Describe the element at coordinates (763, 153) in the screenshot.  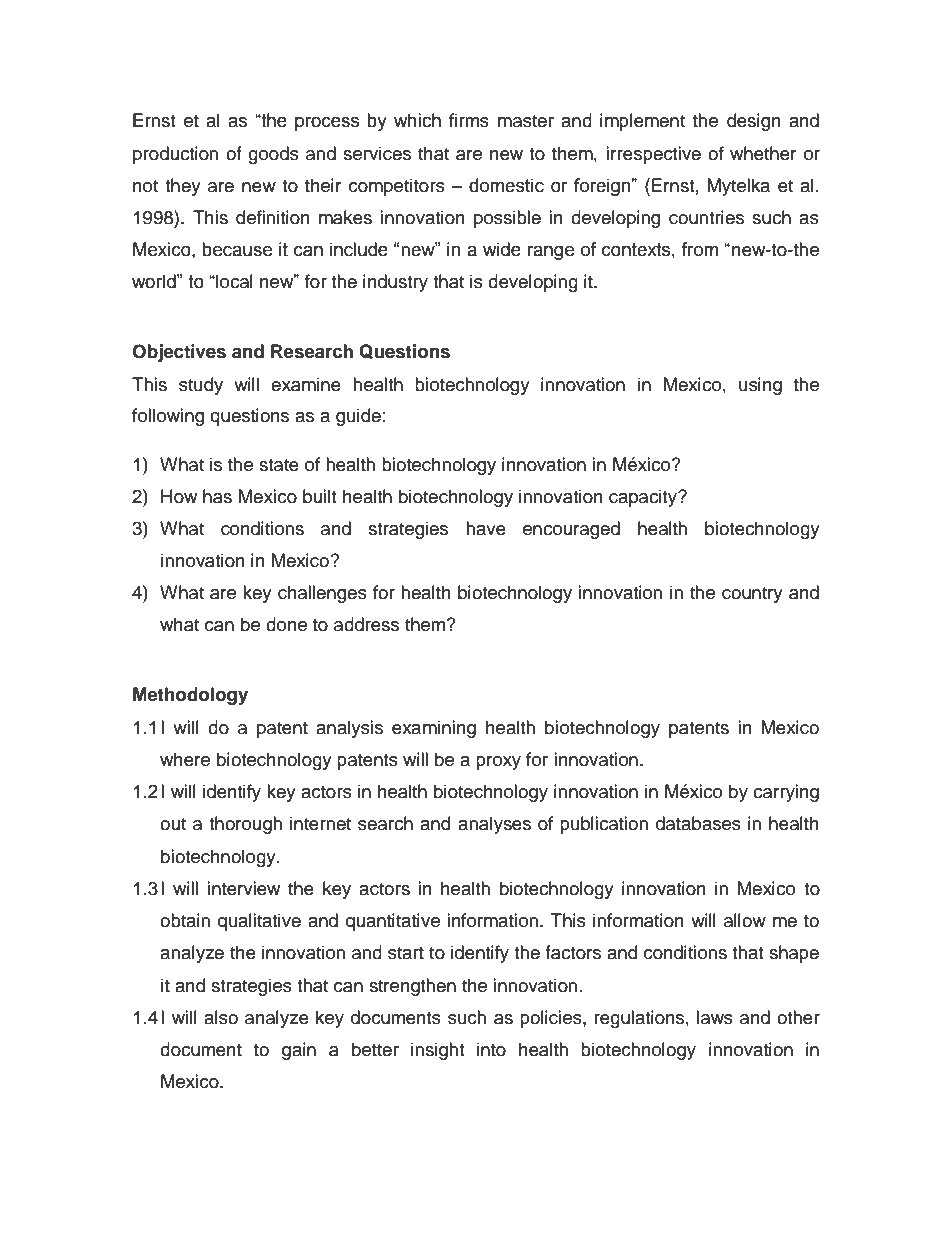
I see `whether` at that location.
